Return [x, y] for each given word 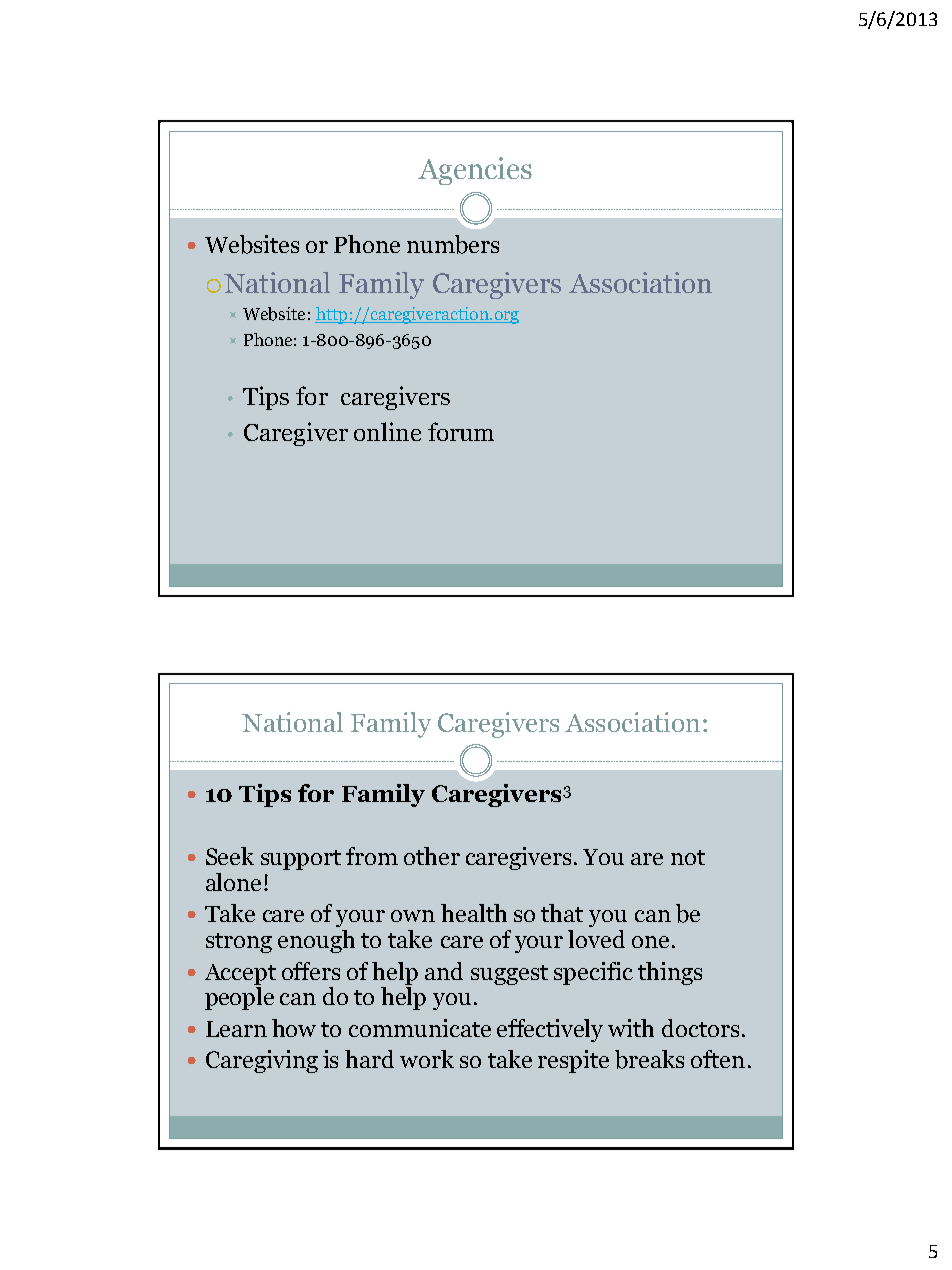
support [301, 860]
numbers [453, 244]
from [372, 856]
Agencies [475, 171]
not [688, 857]
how [294, 1028]
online [387, 431]
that [562, 913]
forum [461, 431]
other [432, 856]
